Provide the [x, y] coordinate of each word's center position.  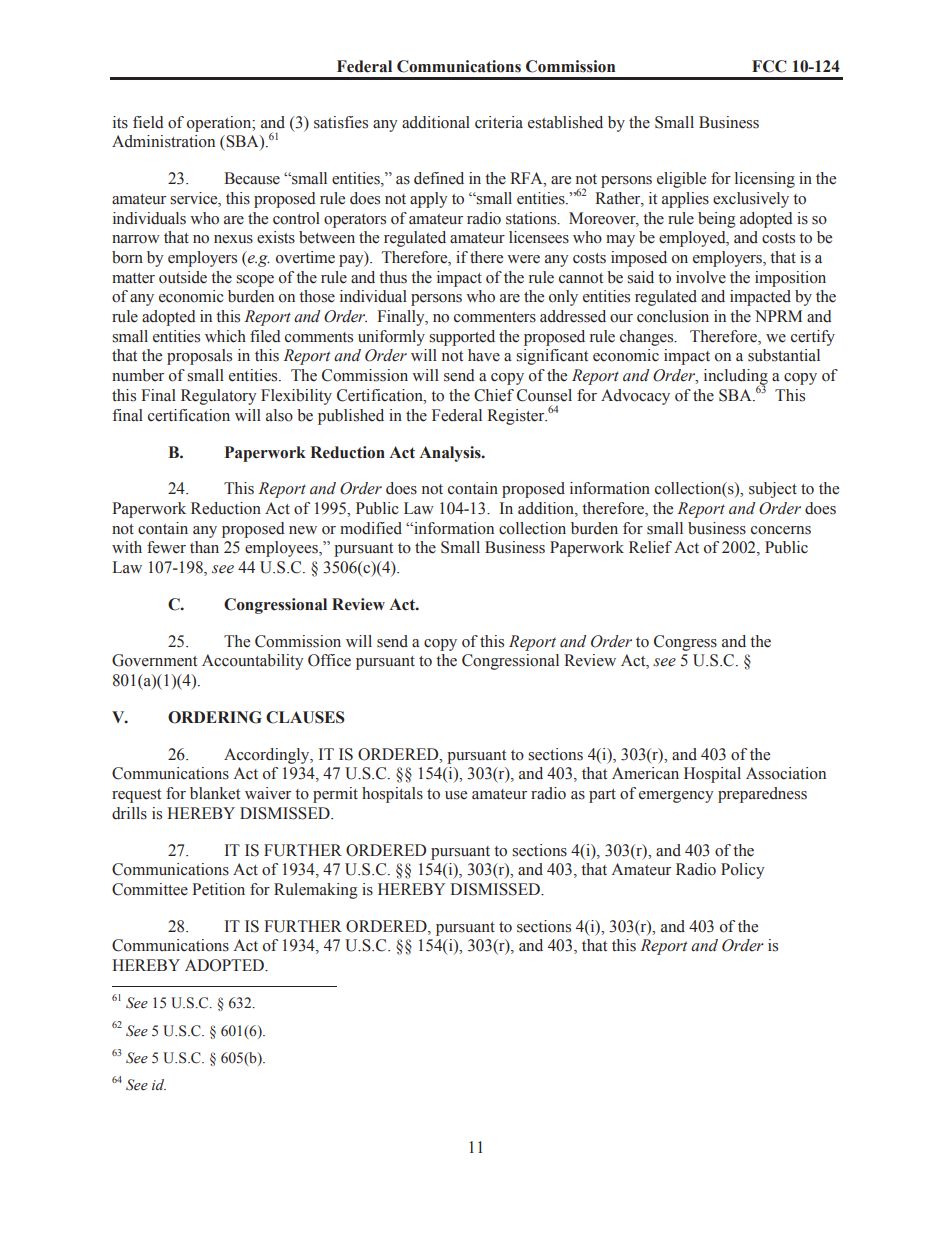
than [204, 547]
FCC [769, 66]
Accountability [252, 662]
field [148, 122]
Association [786, 773]
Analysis [451, 454]
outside [183, 277]
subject [773, 490]
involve [701, 277]
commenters [495, 317]
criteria [499, 122]
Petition [218, 889]
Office [329, 660]
